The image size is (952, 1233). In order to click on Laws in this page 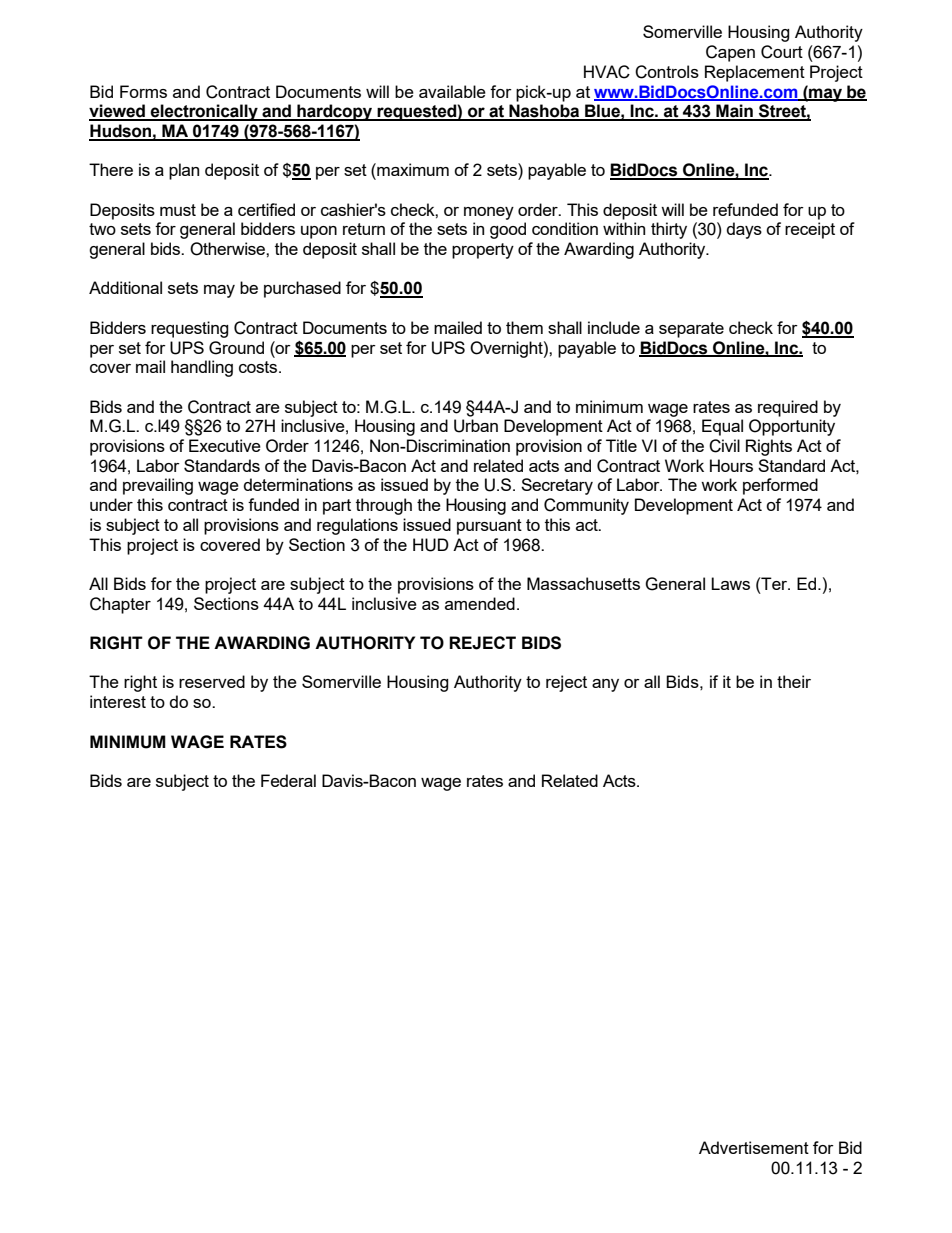, I will do `click(730, 583)`.
